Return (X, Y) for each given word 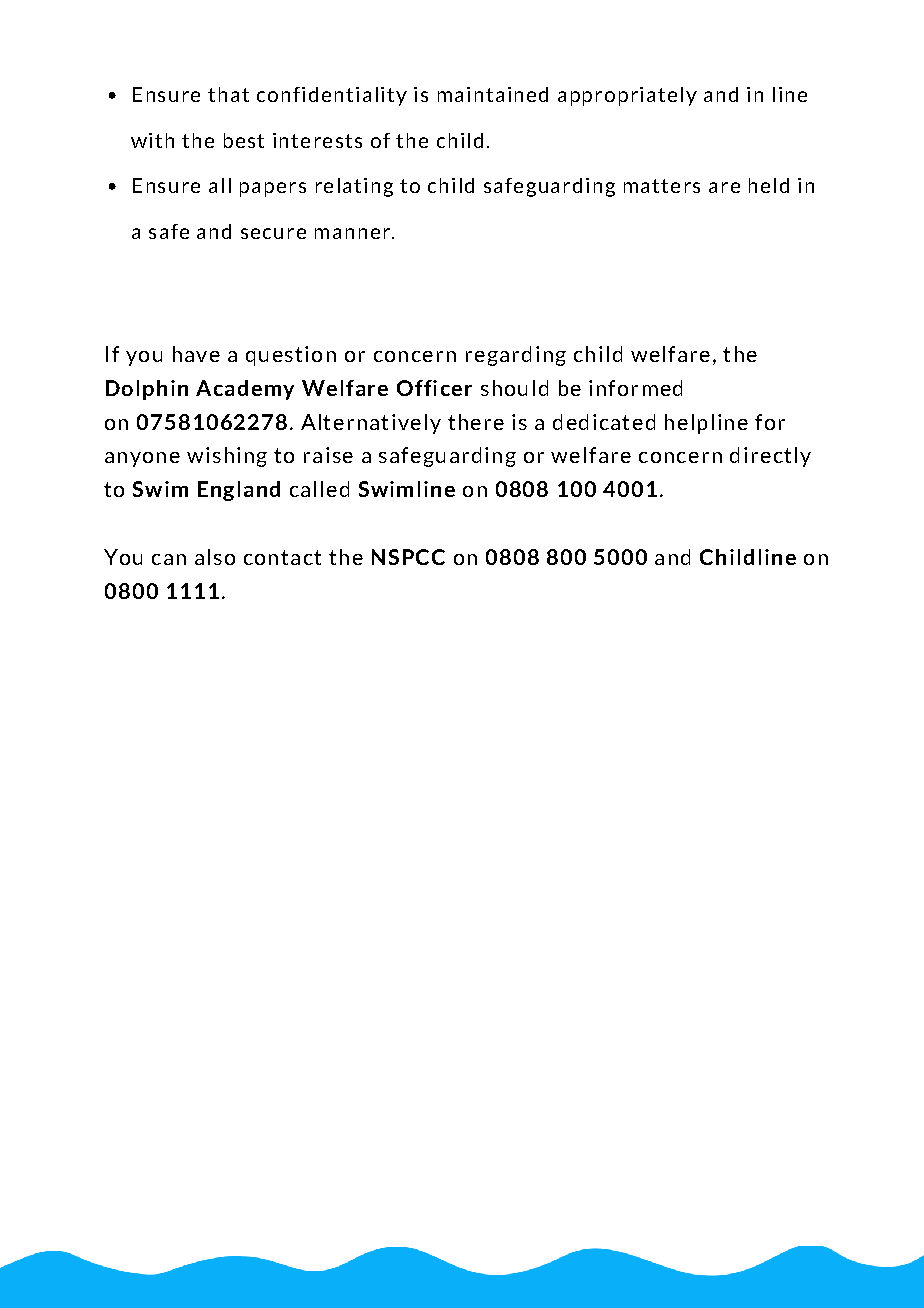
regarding (516, 356)
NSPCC (408, 557)
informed (635, 388)
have (196, 354)
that (228, 94)
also (215, 557)
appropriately (627, 96)
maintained (493, 94)
